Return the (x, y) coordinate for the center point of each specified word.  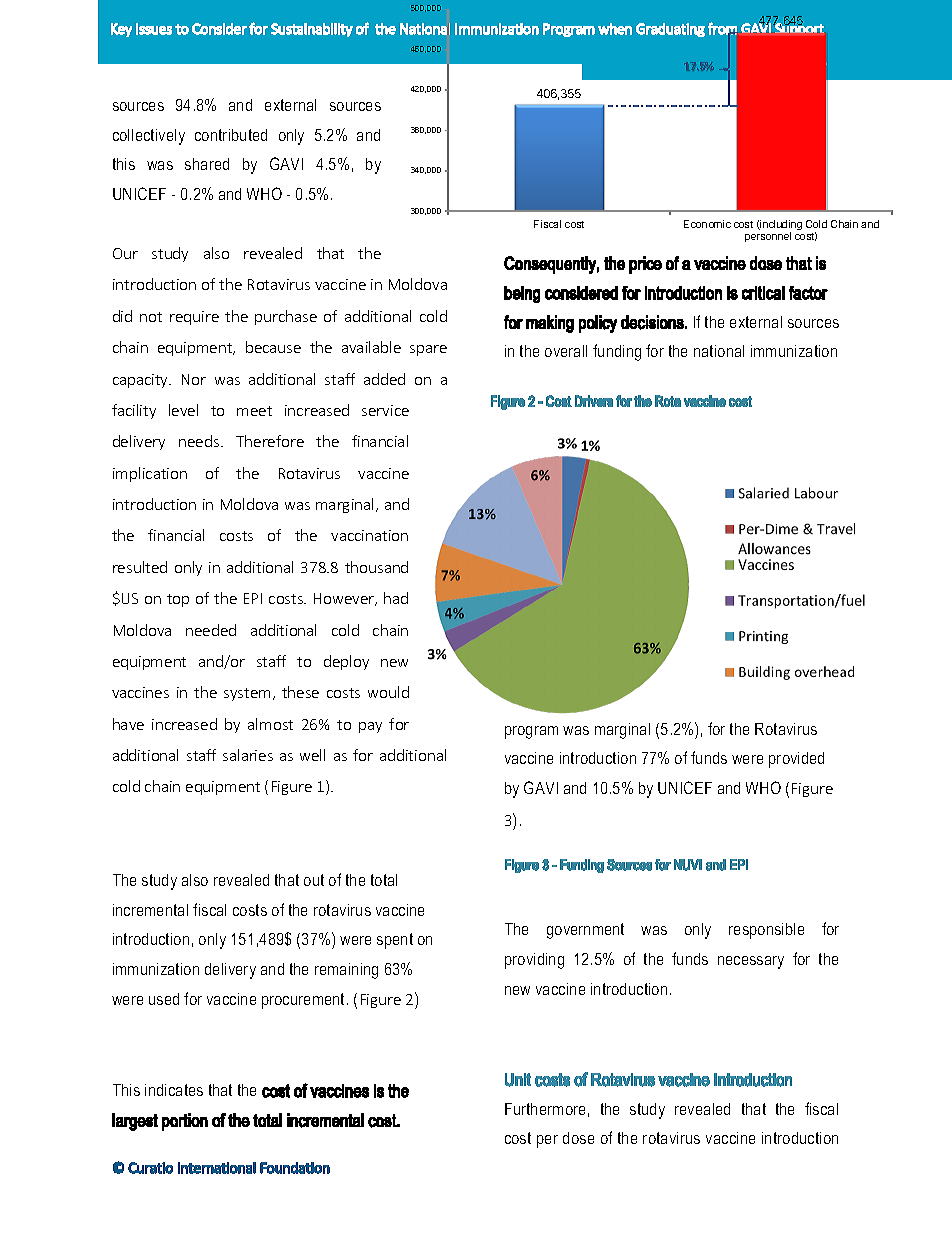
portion (185, 1122)
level (183, 410)
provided (796, 760)
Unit (518, 1080)
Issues (154, 29)
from (722, 28)
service (385, 410)
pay (370, 727)
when (615, 29)
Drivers (594, 401)
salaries (248, 755)
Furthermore (545, 1109)
